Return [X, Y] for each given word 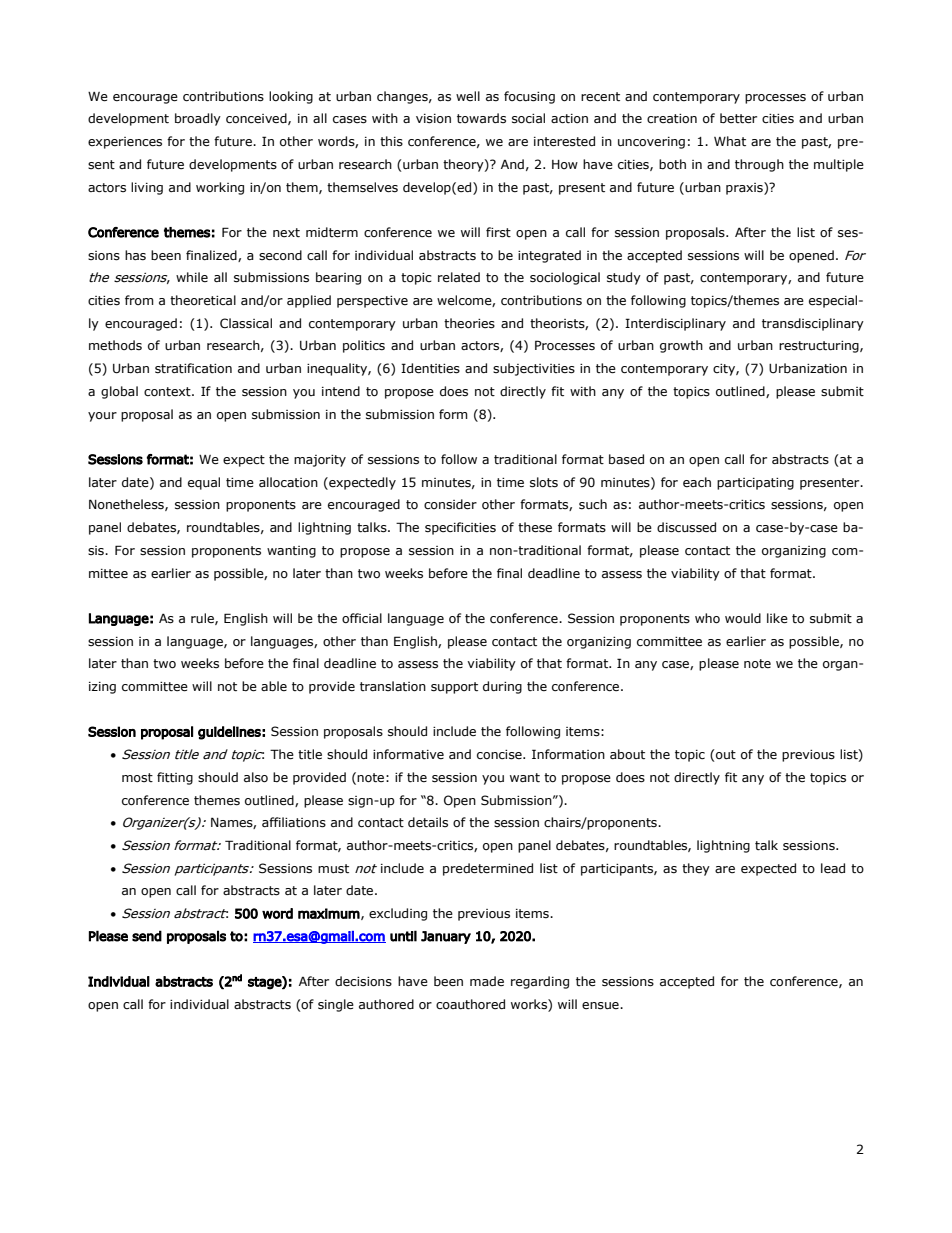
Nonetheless [127, 505]
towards [481, 118]
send [147, 936]
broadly [198, 119]
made [487, 981]
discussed [686, 527]
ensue [601, 1006]
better [738, 118]
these [535, 527]
